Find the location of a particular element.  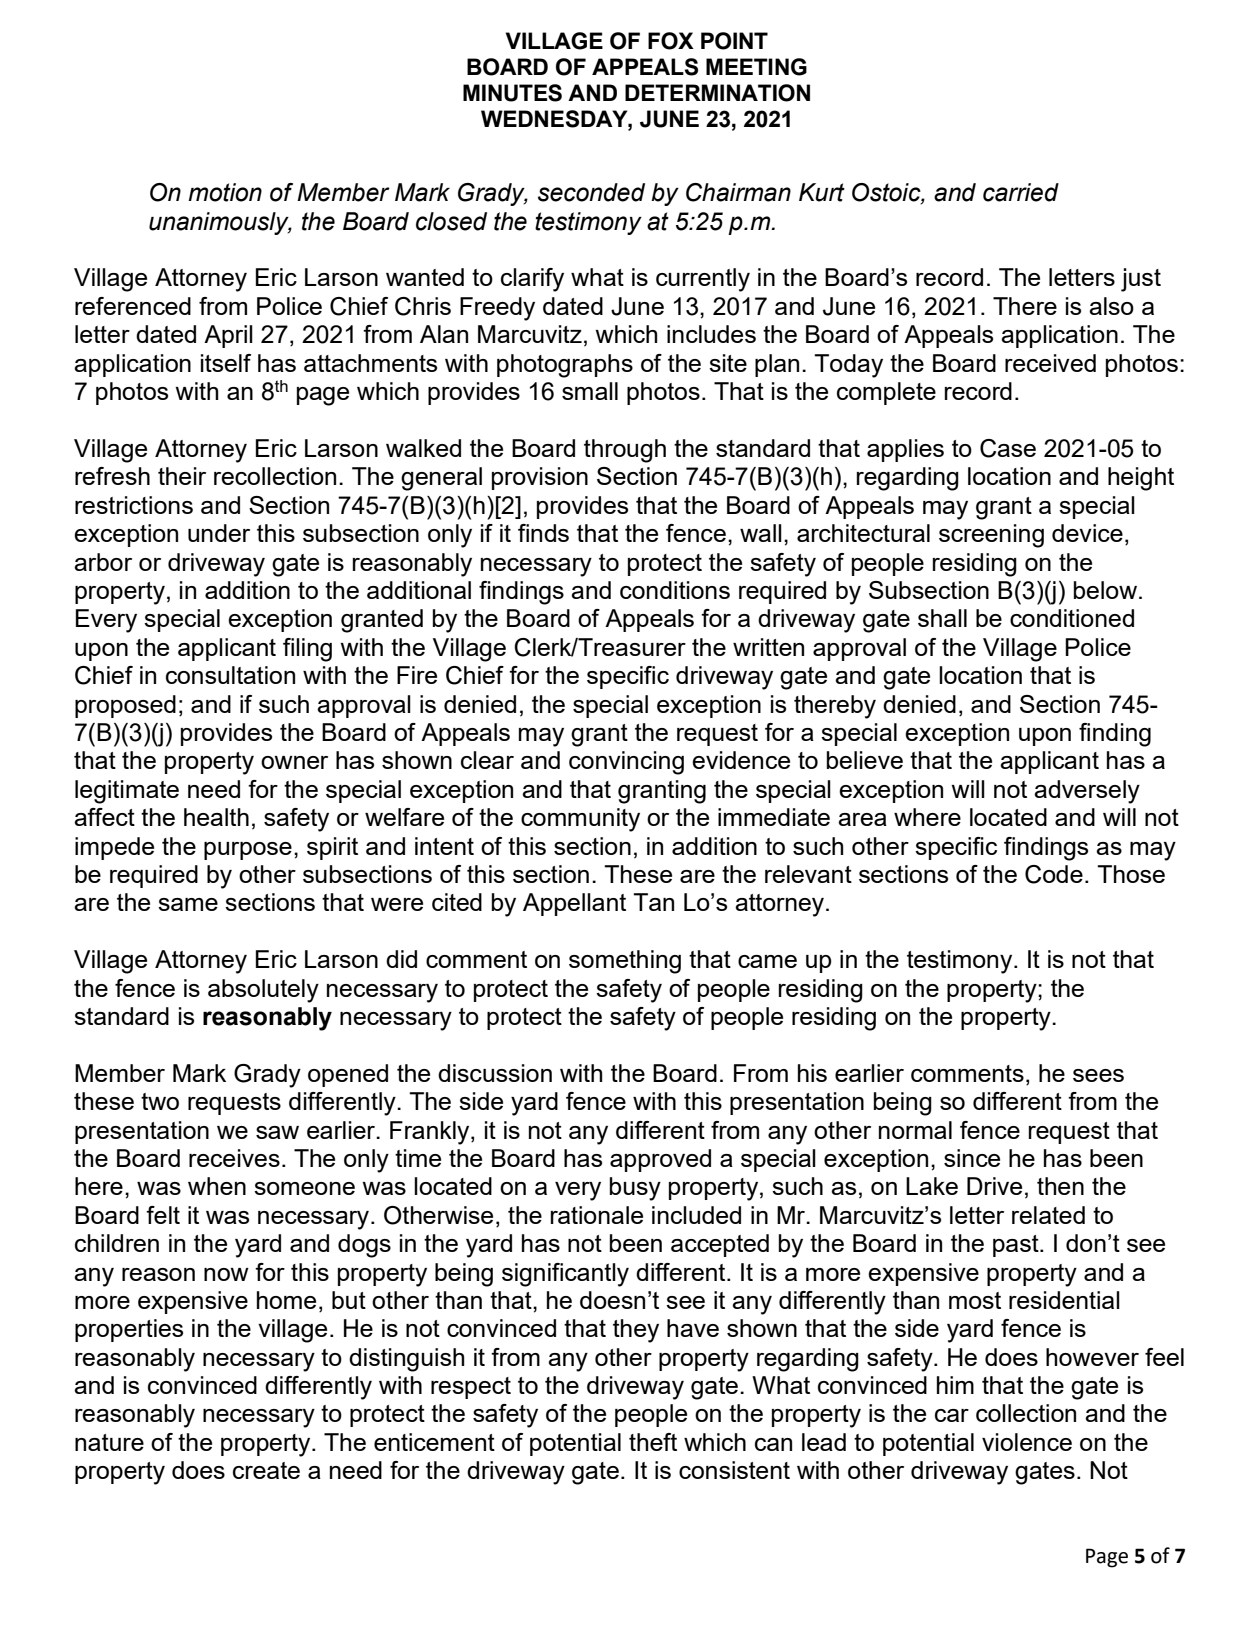

Code is located at coordinates (1054, 874).
